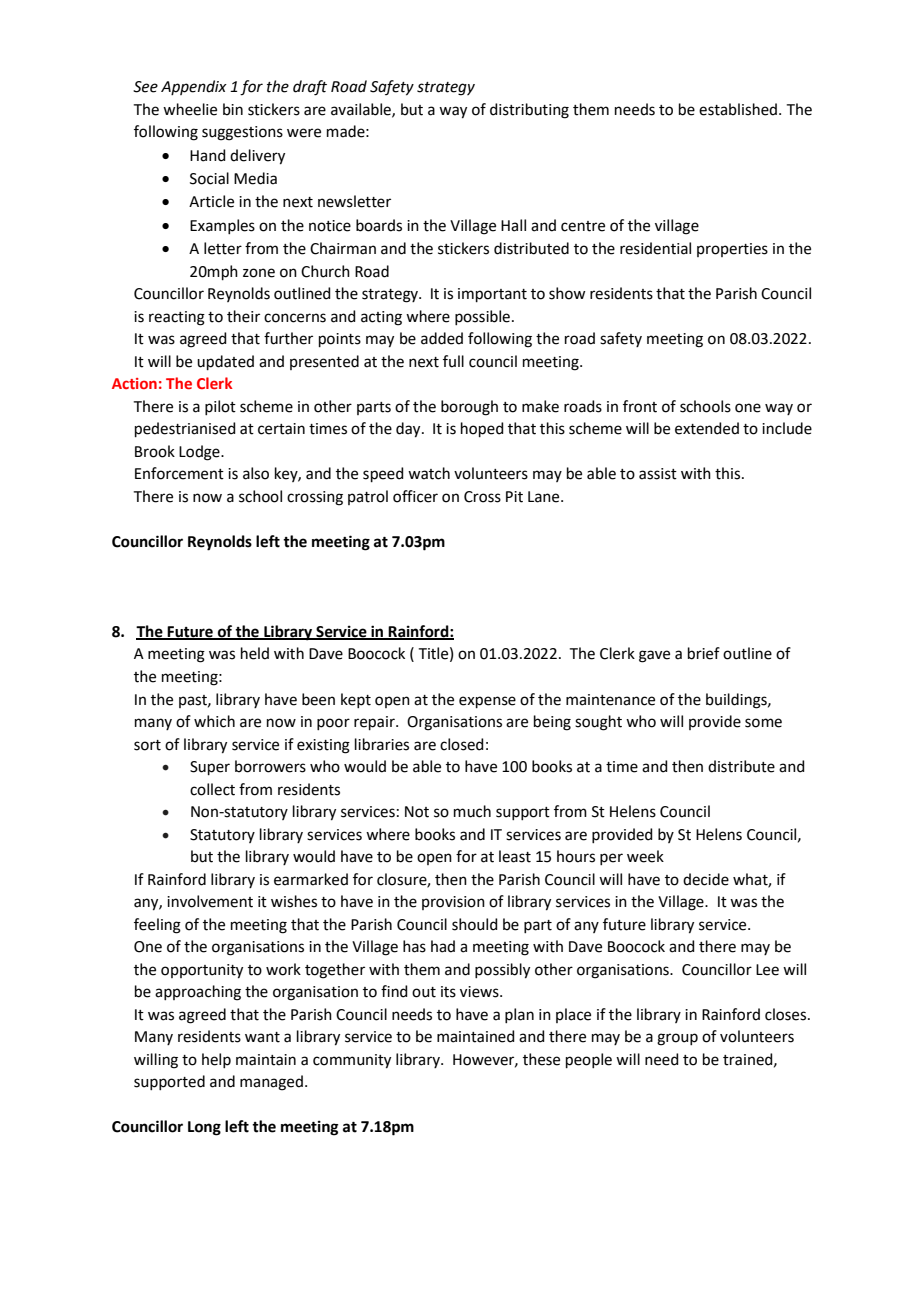 This screenshot has height=1308, width=924. What do you see at coordinates (233, 109) in the screenshot?
I see `bin` at bounding box center [233, 109].
